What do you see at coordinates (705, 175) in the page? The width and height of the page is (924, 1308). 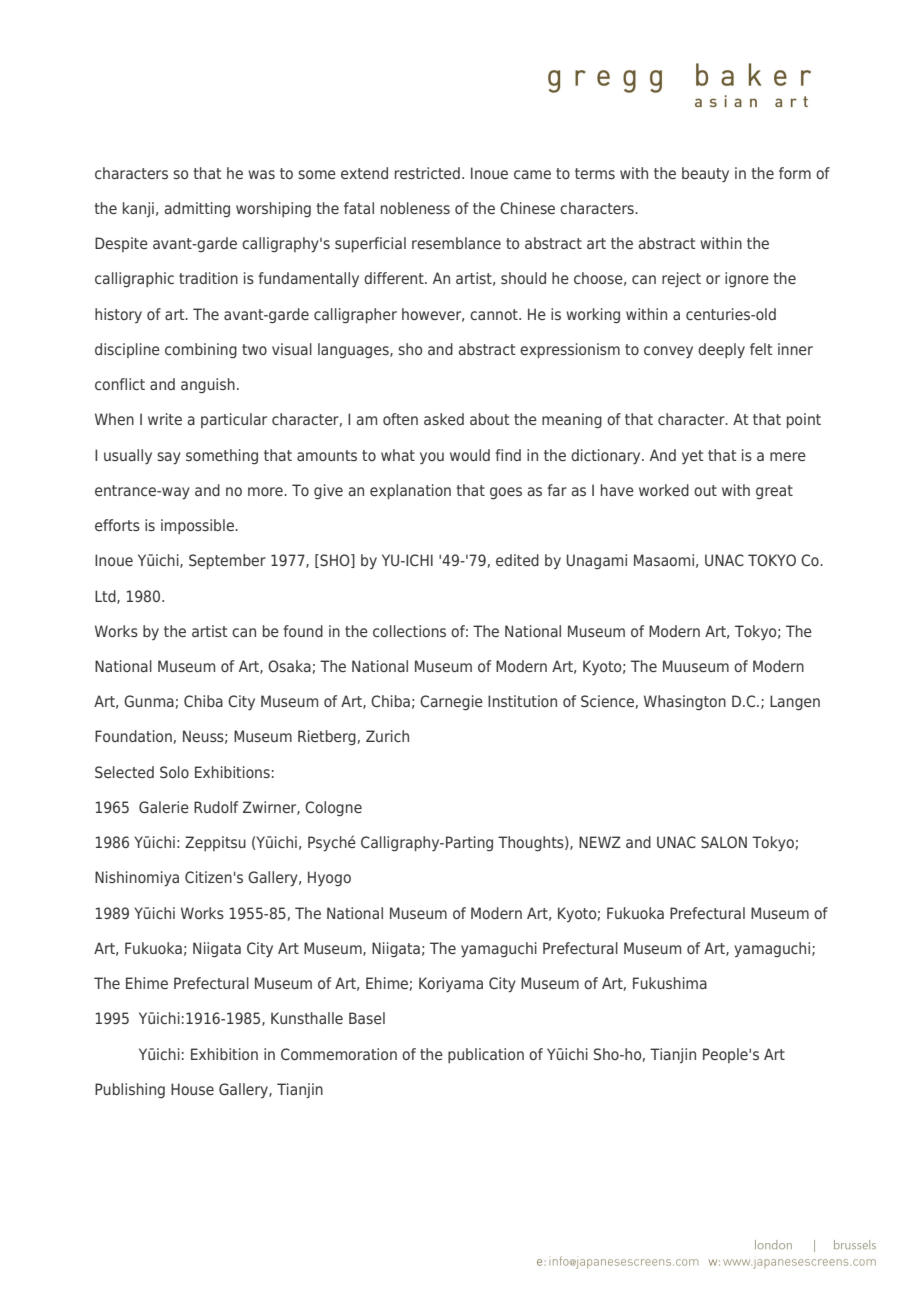 I see `beauty` at bounding box center [705, 175].
